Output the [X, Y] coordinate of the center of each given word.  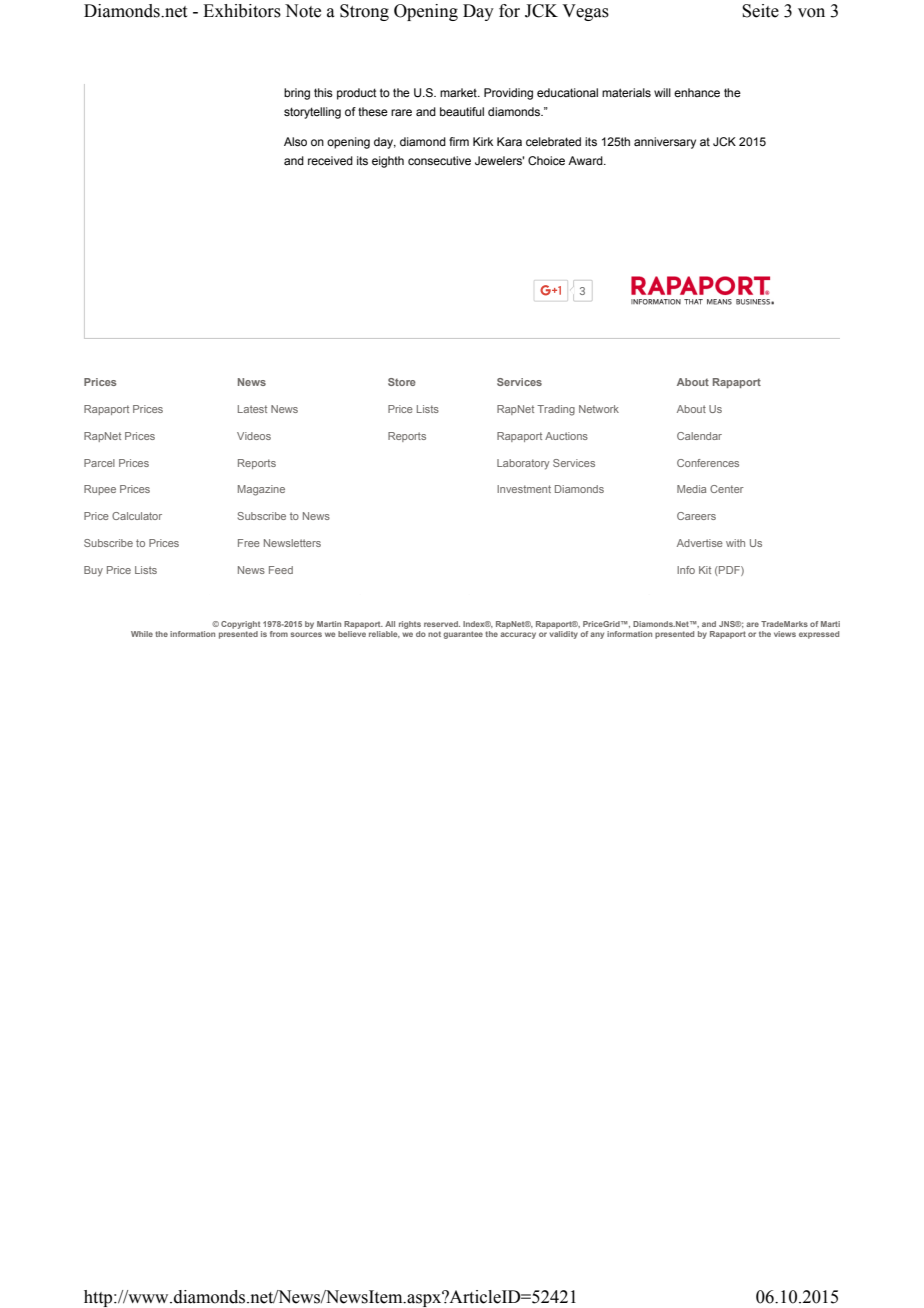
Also [295, 141]
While [142, 634]
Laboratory [523, 464]
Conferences [708, 463]
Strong [364, 12]
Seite [760, 11]
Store [402, 382]
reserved [442, 624]
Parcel [99, 463]
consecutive [439, 160]
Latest [252, 409]
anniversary [665, 143]
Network [599, 409]
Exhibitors [242, 11]
